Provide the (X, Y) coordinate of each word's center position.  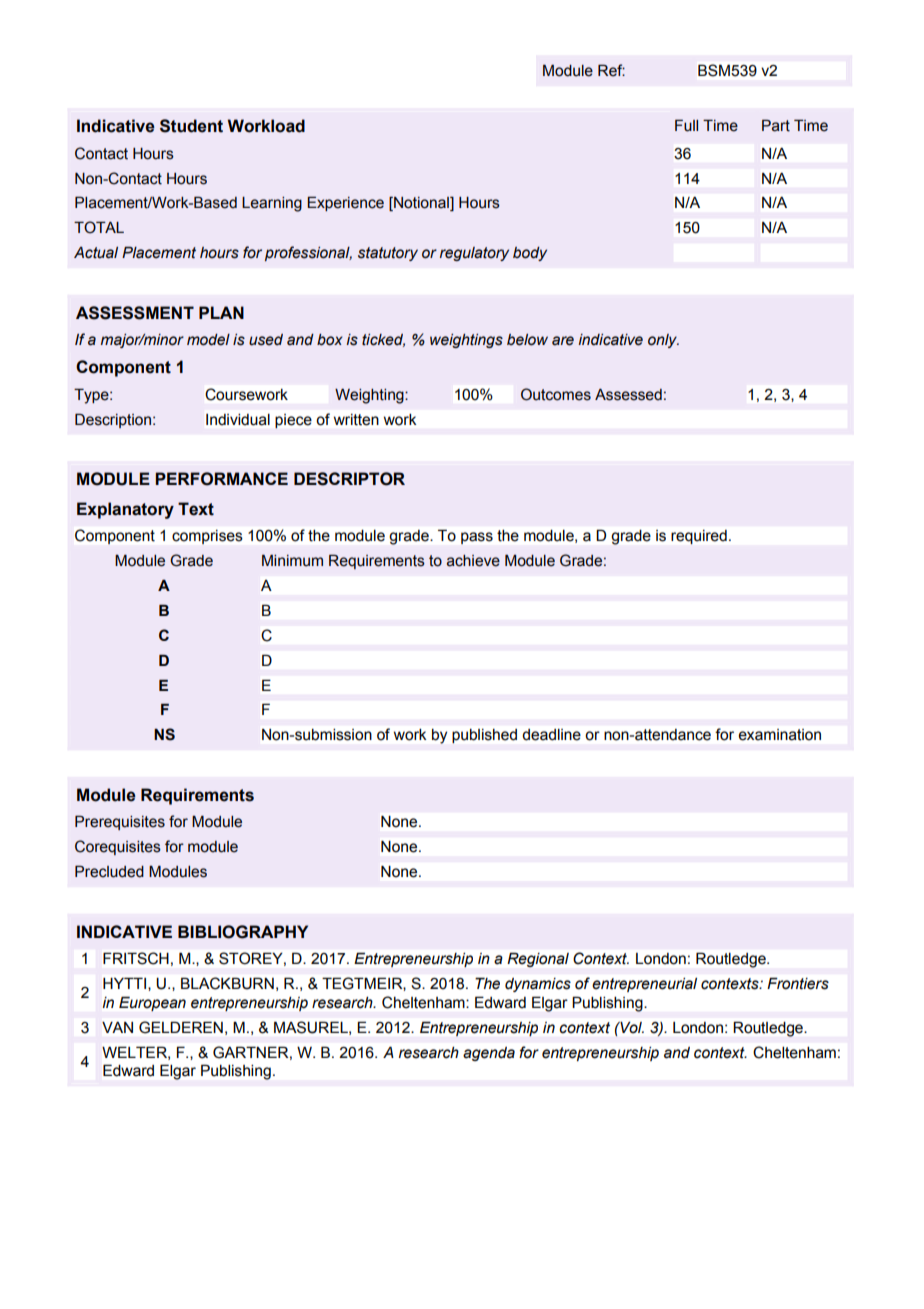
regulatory (474, 254)
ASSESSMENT (135, 313)
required (699, 537)
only (663, 341)
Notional (421, 204)
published (484, 736)
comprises (207, 537)
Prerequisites (120, 822)
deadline (551, 735)
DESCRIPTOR (349, 479)
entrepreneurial (644, 985)
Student (191, 126)
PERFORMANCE (221, 479)
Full (686, 125)
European (152, 1004)
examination (780, 735)
